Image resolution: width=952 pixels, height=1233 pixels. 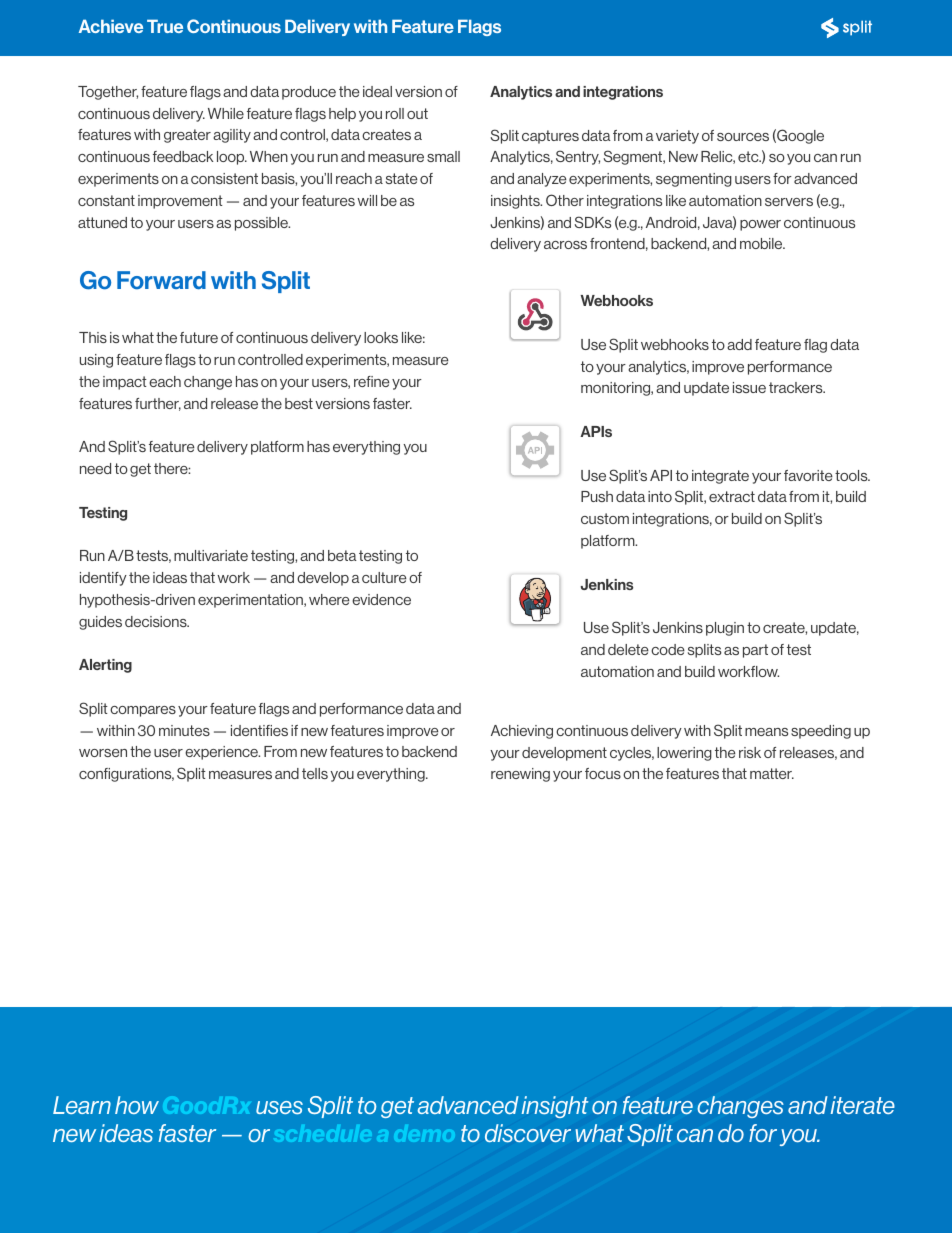 What do you see at coordinates (528, 1133) in the page?
I see `discover` at bounding box center [528, 1133].
